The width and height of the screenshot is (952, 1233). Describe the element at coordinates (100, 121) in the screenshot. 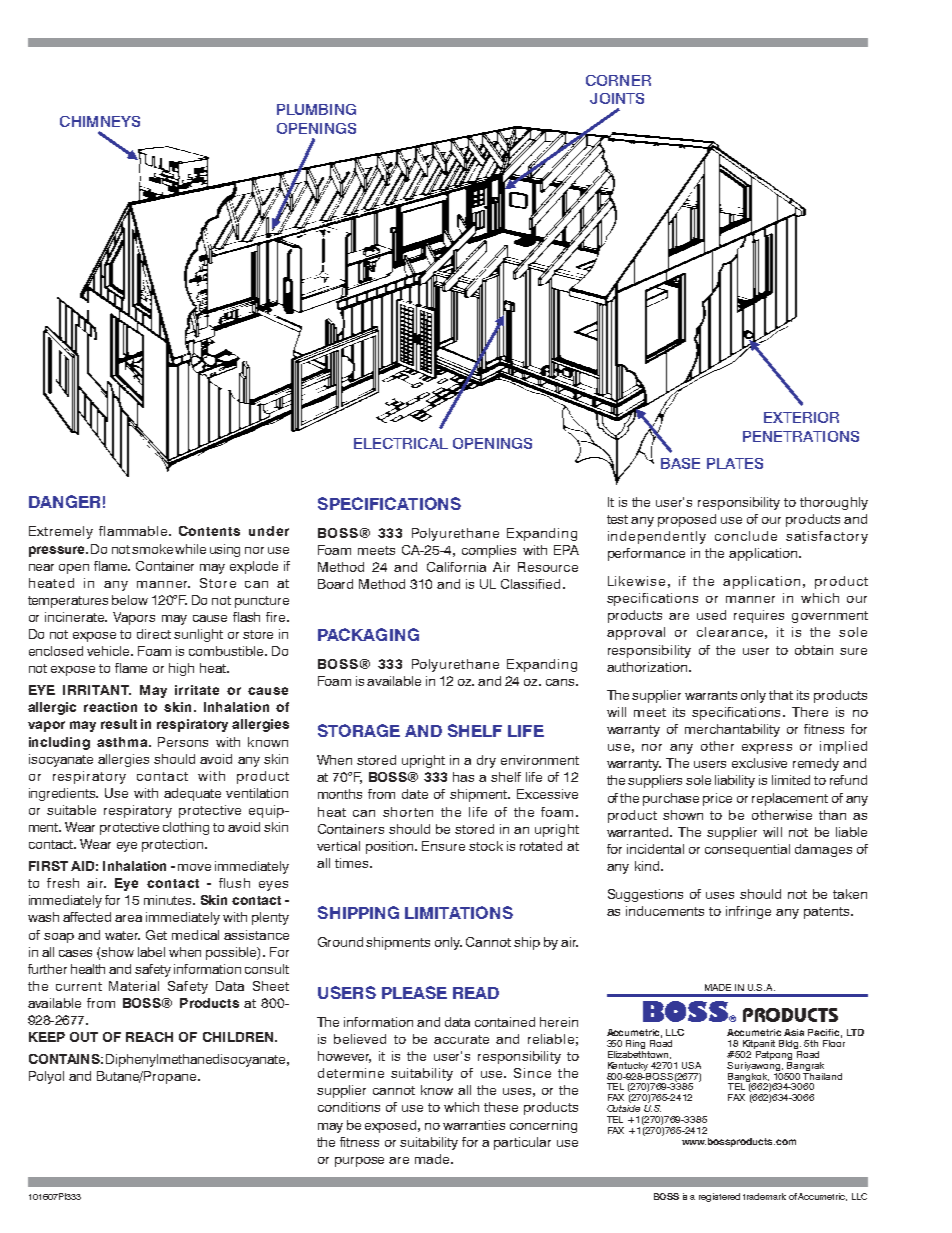

I see `CHIMNEYS` at that location.
